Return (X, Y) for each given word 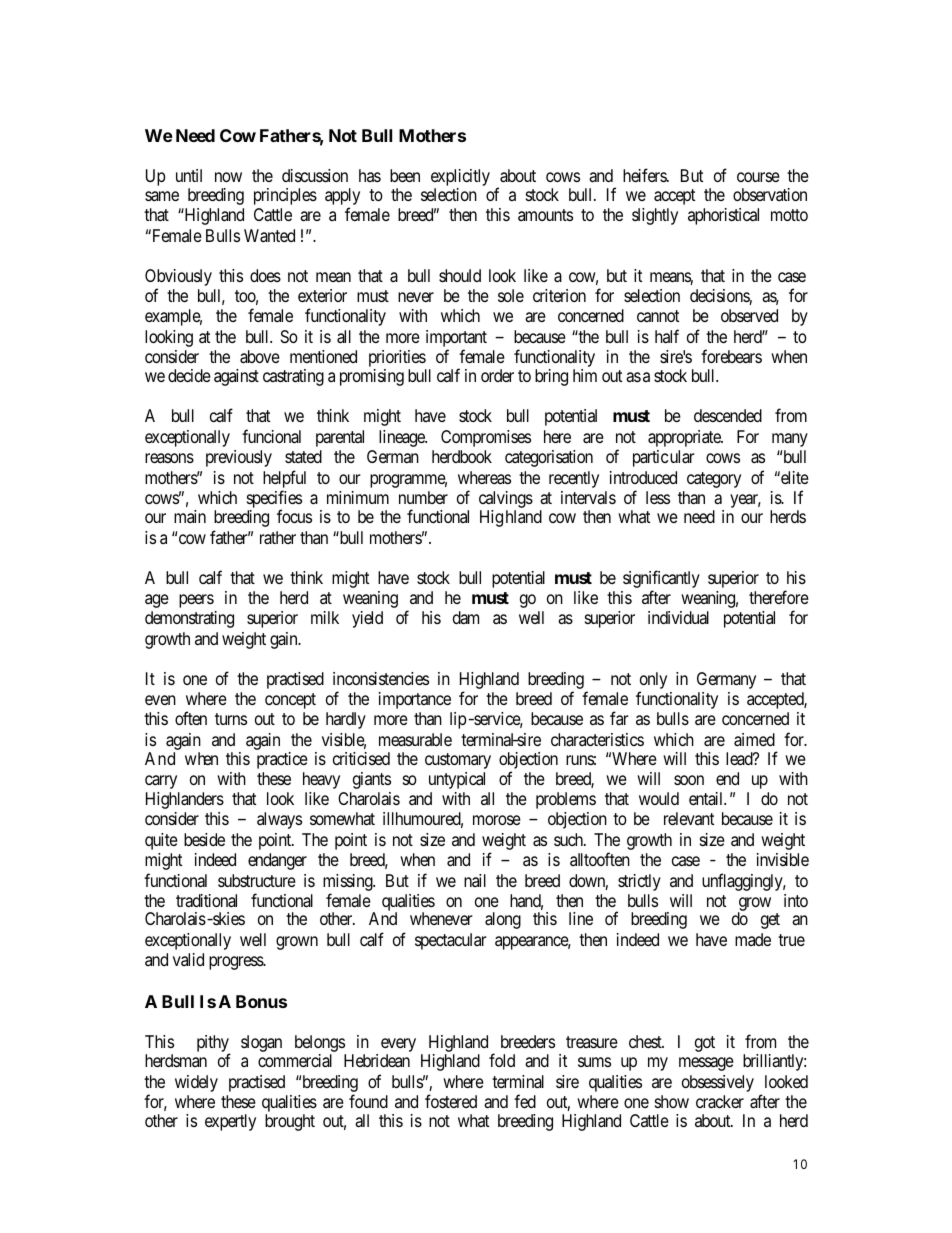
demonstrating (189, 619)
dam (466, 618)
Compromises (486, 438)
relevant (689, 818)
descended (728, 415)
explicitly (460, 177)
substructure (257, 880)
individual (678, 618)
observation (770, 194)
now (228, 177)
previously (239, 458)
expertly (230, 1122)
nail (475, 880)
